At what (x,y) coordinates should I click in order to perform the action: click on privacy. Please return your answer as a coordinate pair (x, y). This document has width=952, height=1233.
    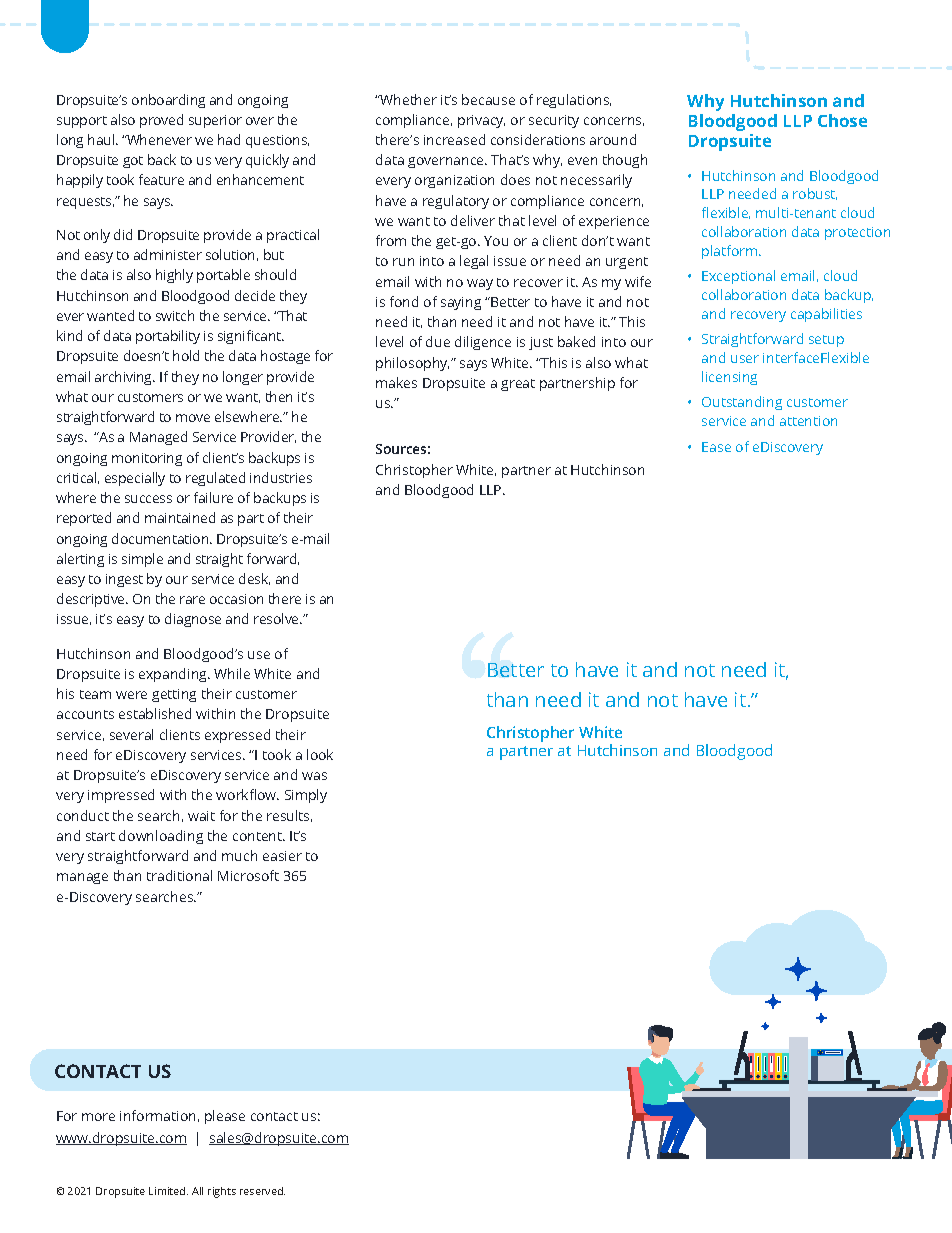
    Looking at the image, I should click on (481, 121).
